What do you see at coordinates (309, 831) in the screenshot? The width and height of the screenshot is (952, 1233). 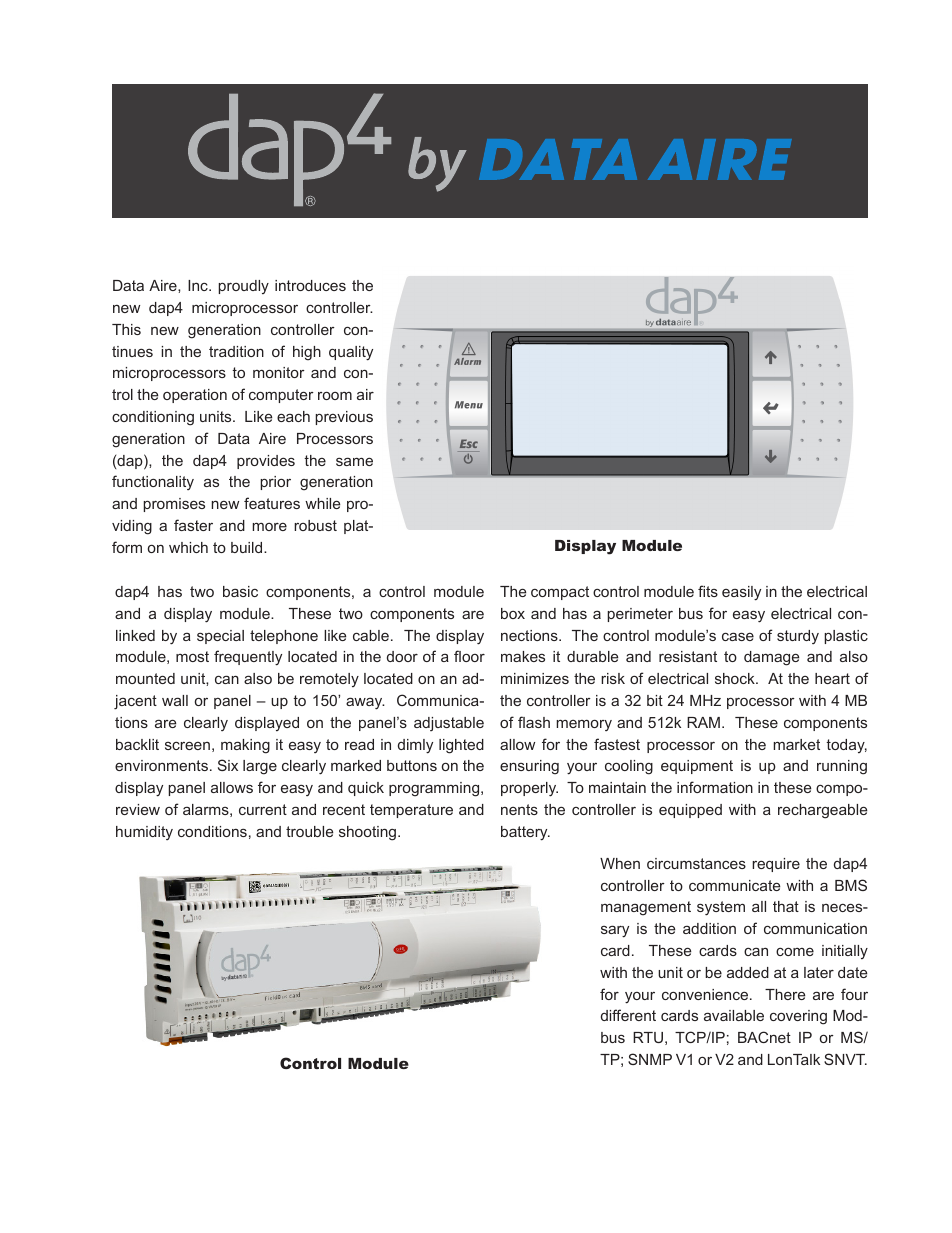 I see `trouble` at bounding box center [309, 831].
